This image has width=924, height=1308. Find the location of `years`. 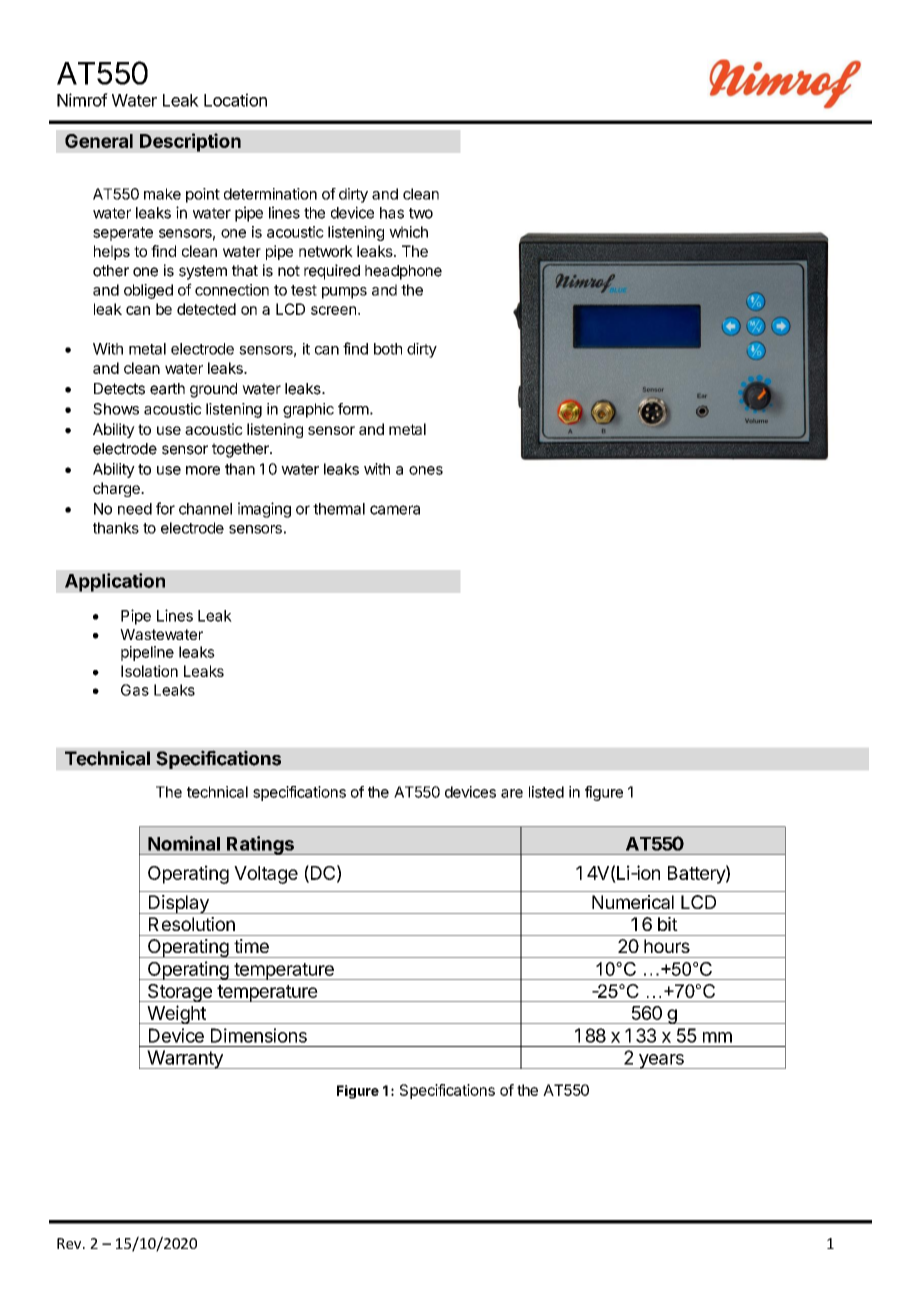

years is located at coordinates (661, 1061).
